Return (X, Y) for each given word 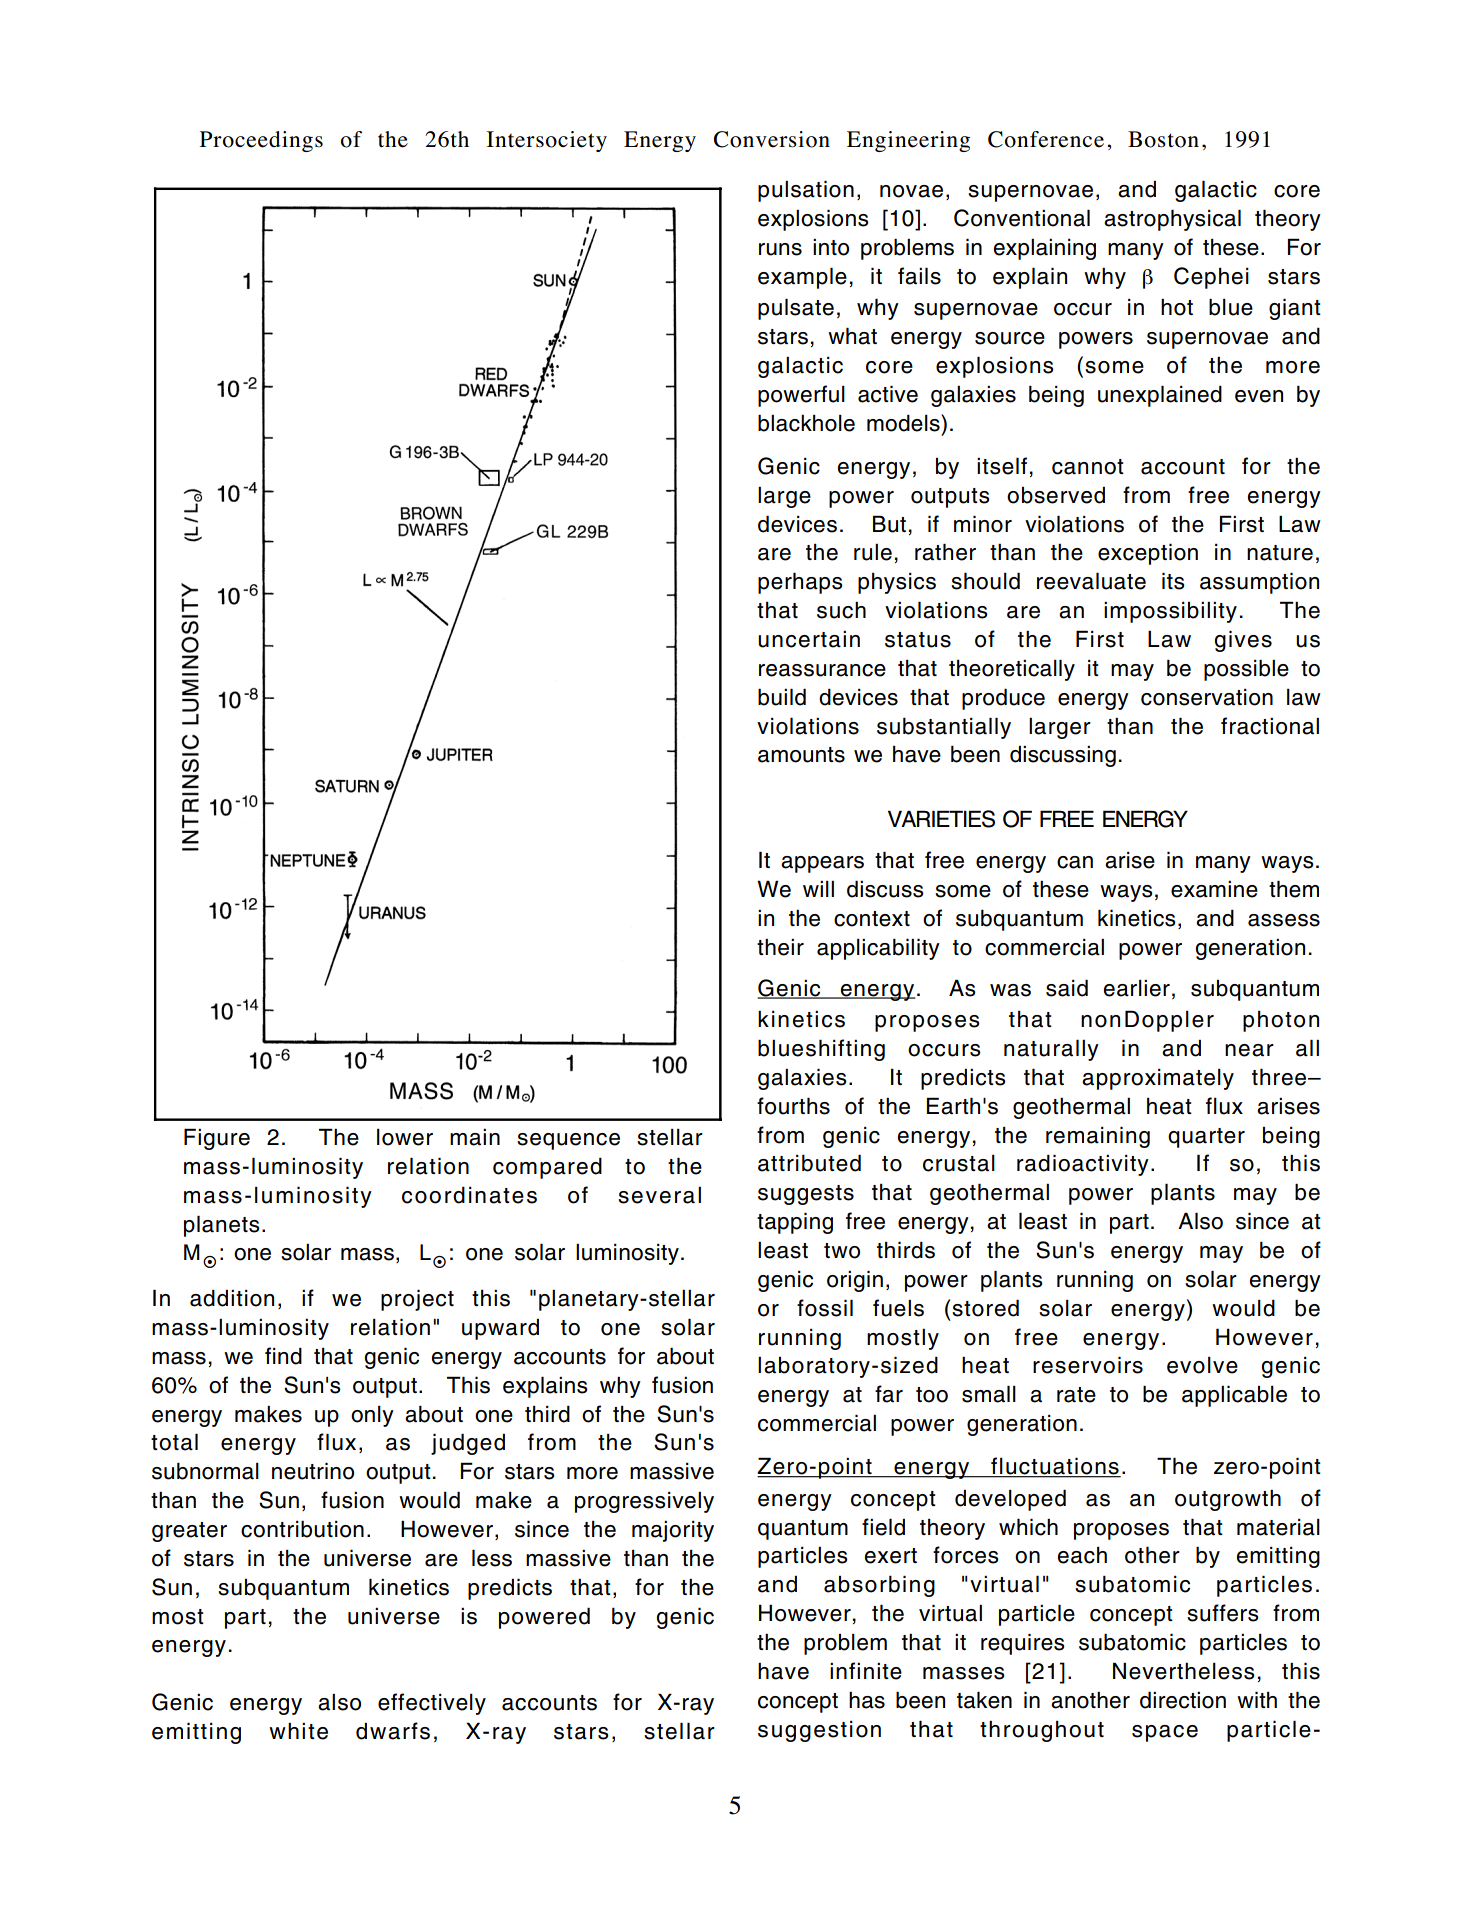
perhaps (800, 583)
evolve (1202, 1365)
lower (405, 1137)
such (841, 610)
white (298, 1731)
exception (1148, 554)
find (283, 1356)
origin (855, 1281)
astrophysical (1172, 220)
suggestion (819, 1731)
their (780, 947)
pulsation (806, 191)
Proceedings (261, 141)
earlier (1136, 988)
